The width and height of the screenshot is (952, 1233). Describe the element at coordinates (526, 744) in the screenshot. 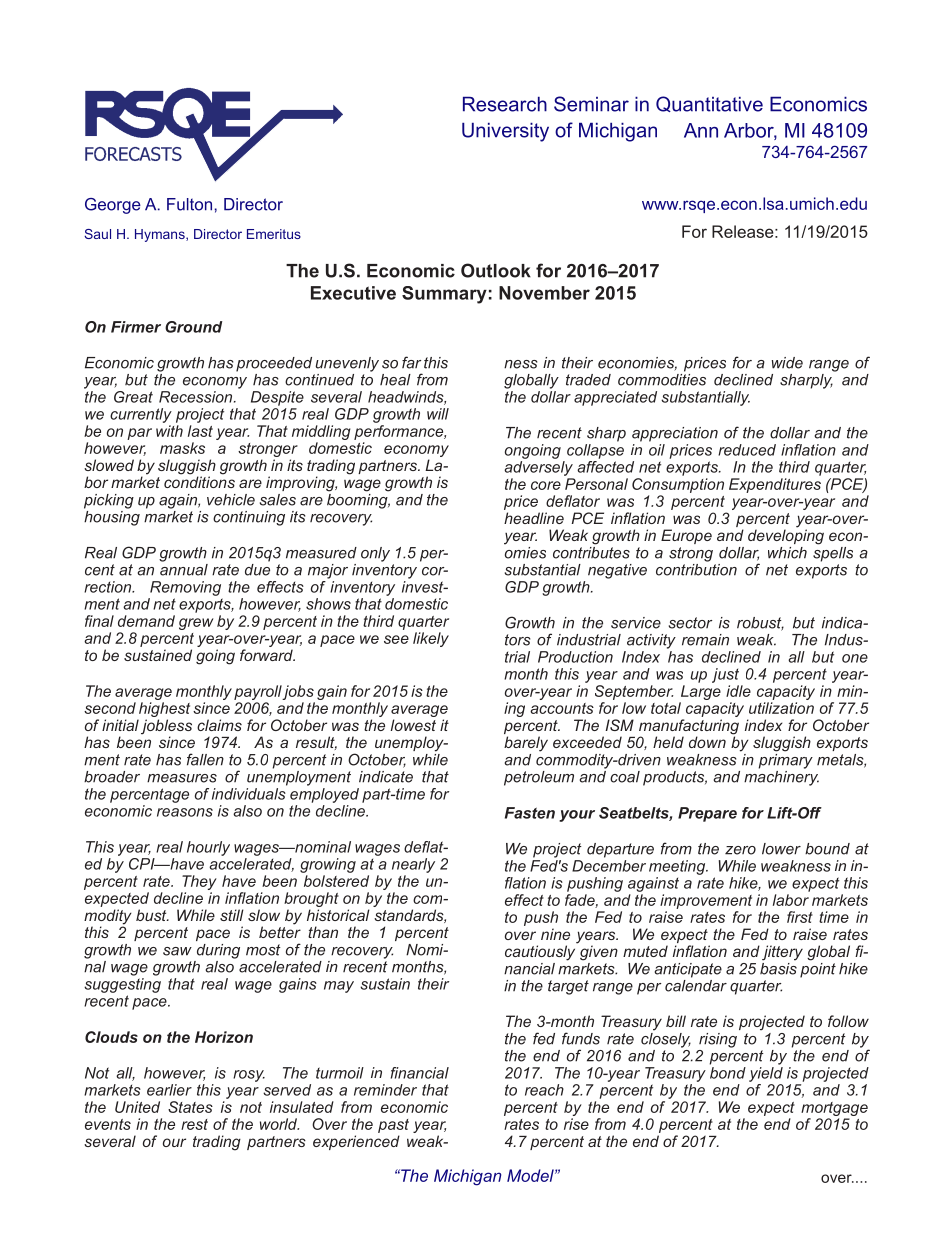

I see `barely` at that location.
